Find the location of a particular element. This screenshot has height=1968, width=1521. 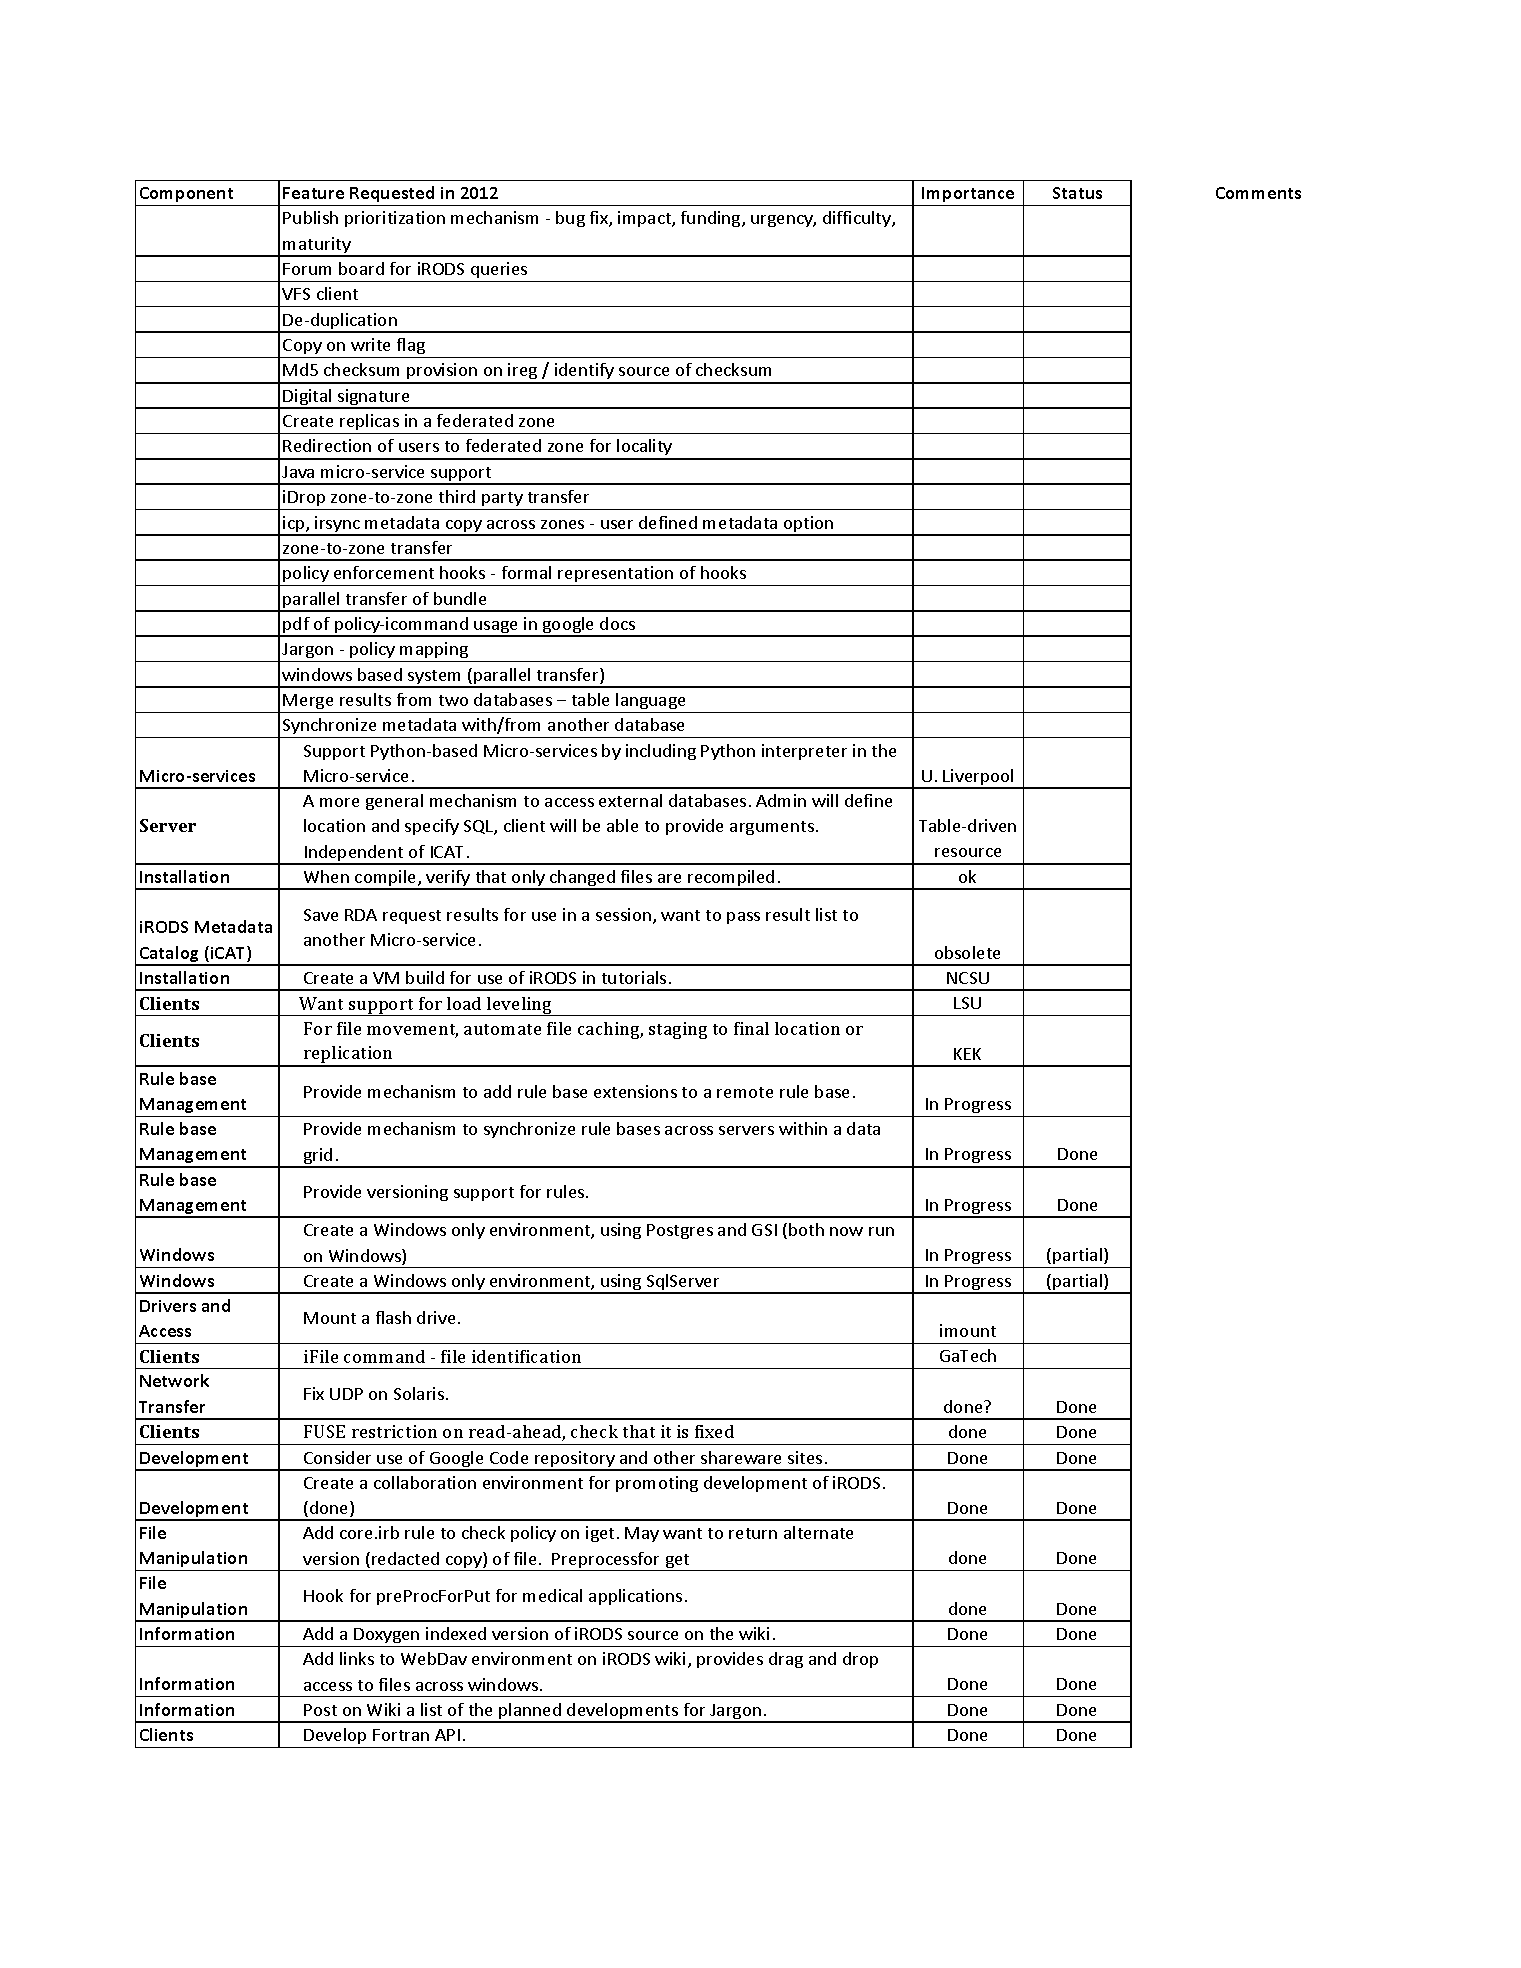

funding is located at coordinates (712, 219).
